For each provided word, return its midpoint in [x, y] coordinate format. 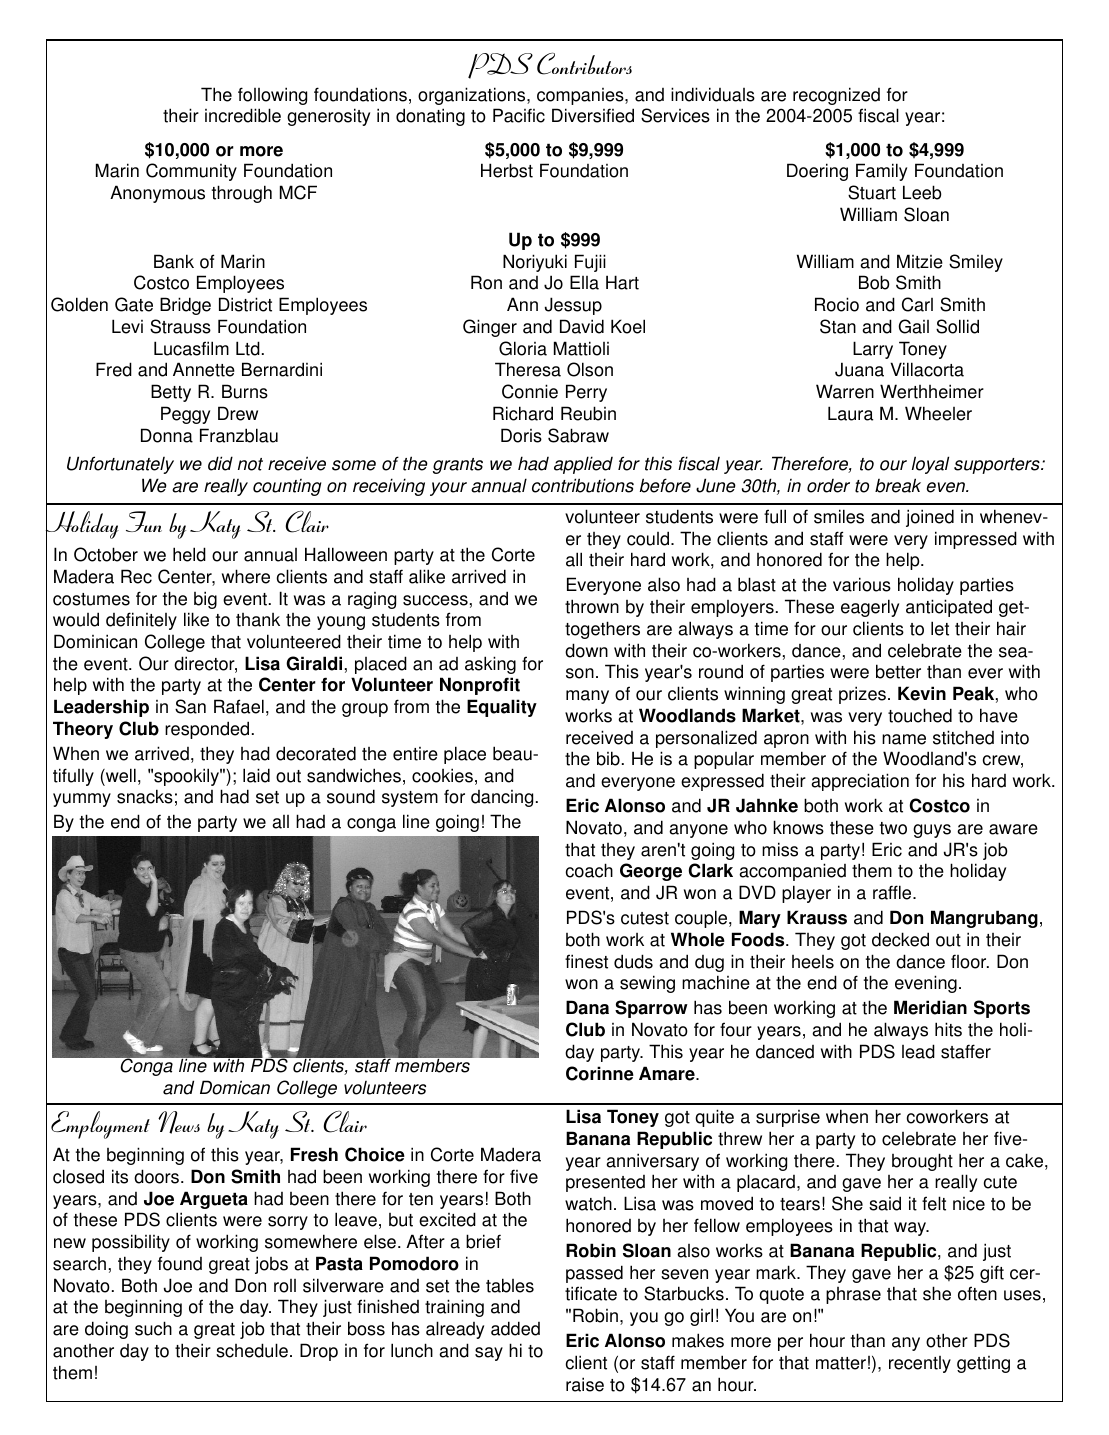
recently [920, 1364]
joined [930, 518]
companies [581, 96]
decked [900, 939]
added [515, 1328]
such [153, 1328]
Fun [144, 521]
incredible [243, 115]
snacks [145, 796]
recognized [836, 96]
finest [586, 961]
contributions [583, 485]
